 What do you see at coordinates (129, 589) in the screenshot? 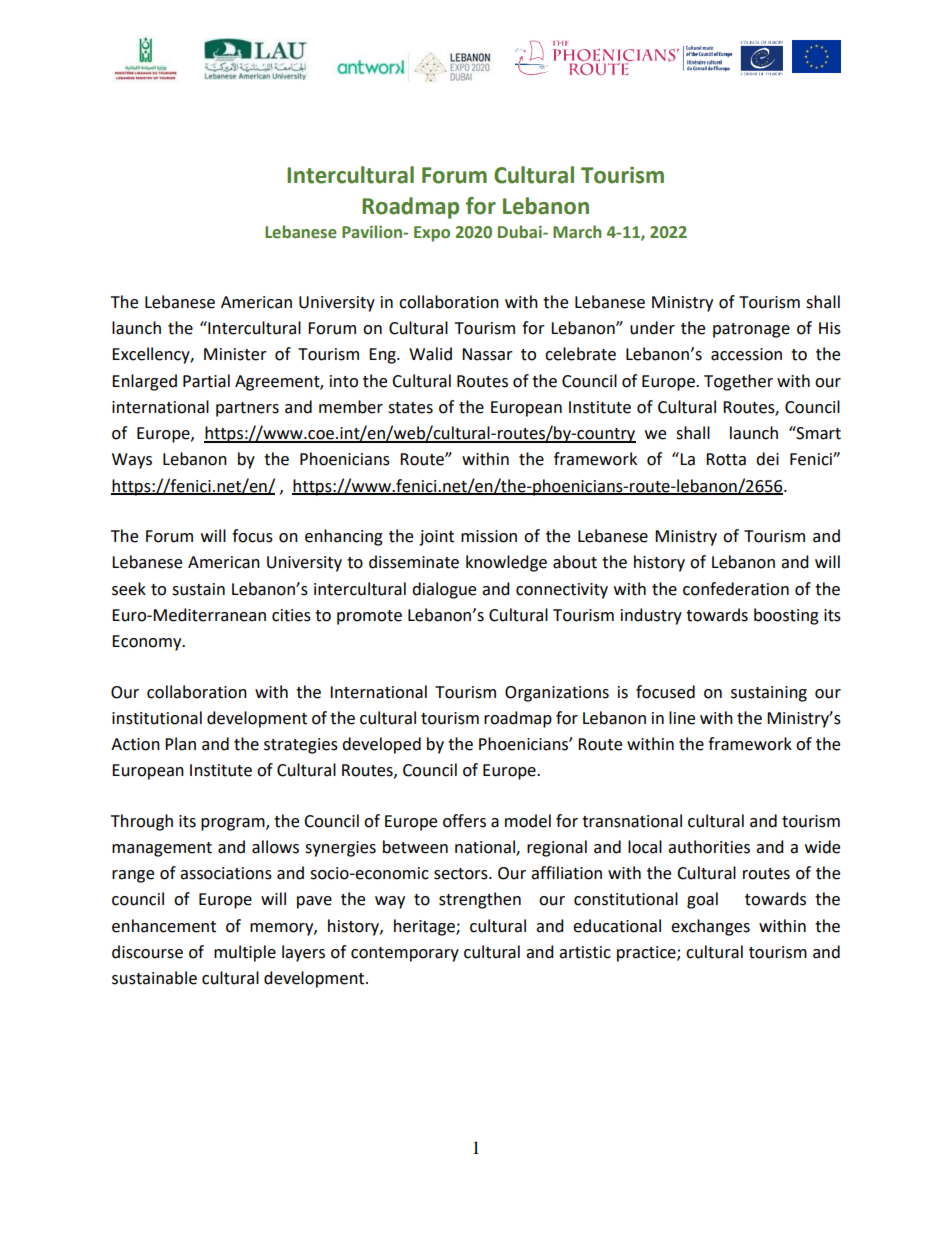
I see `seek` at bounding box center [129, 589].
